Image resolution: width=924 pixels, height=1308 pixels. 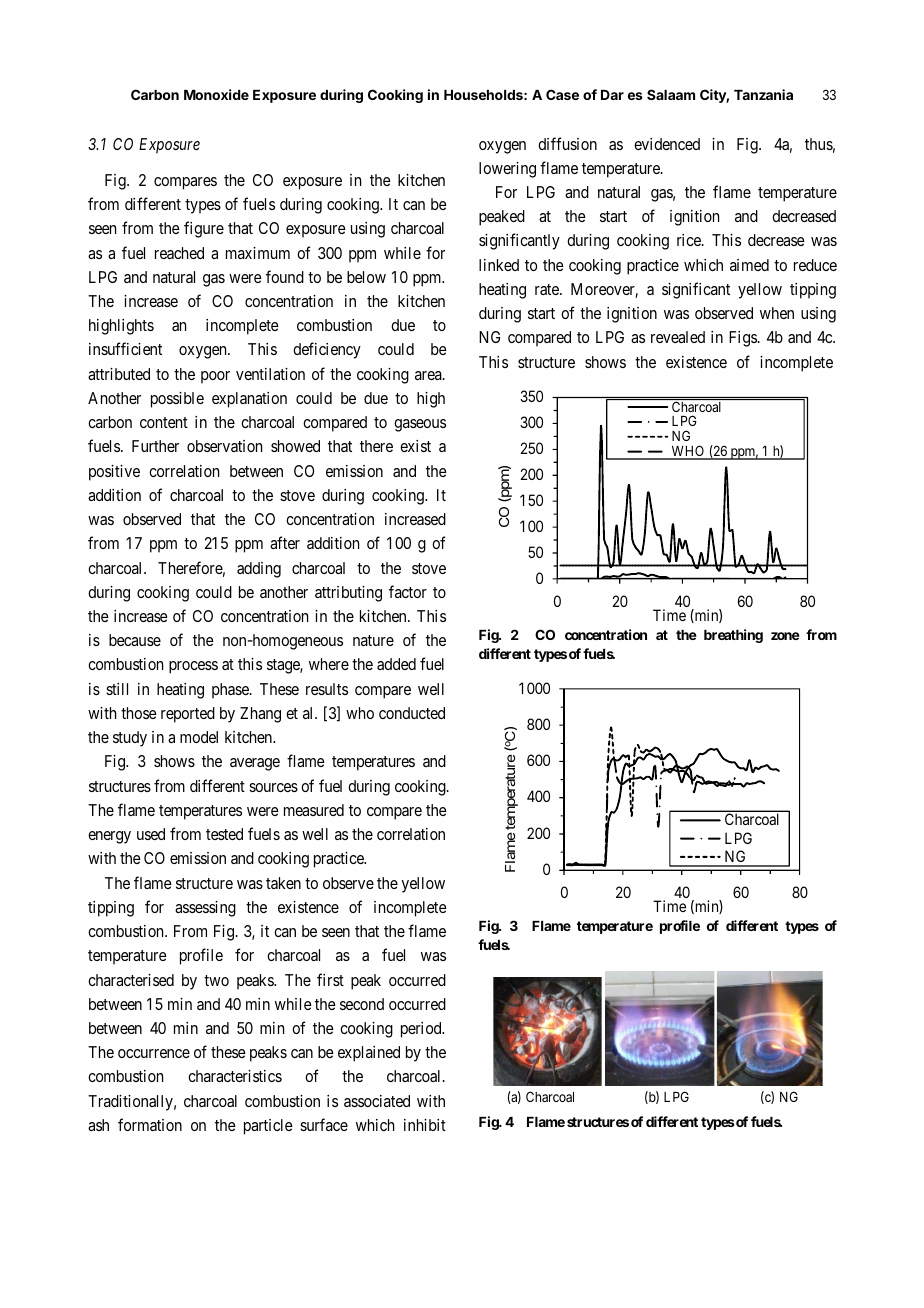 I want to click on zone, so click(x=785, y=636).
